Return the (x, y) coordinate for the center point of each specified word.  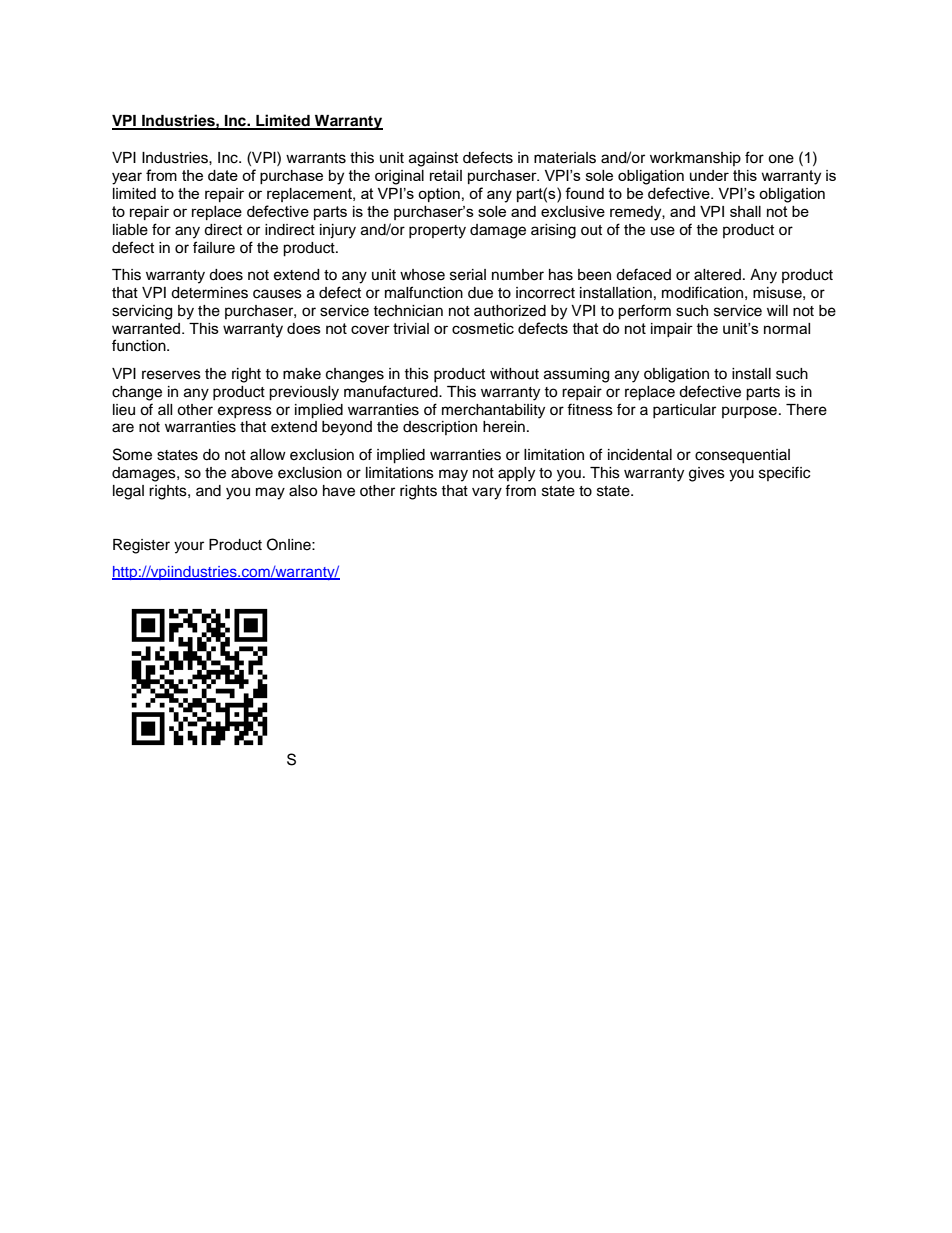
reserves (171, 375)
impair (672, 330)
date (223, 175)
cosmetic (483, 328)
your (189, 547)
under (709, 175)
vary (487, 493)
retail (446, 175)
